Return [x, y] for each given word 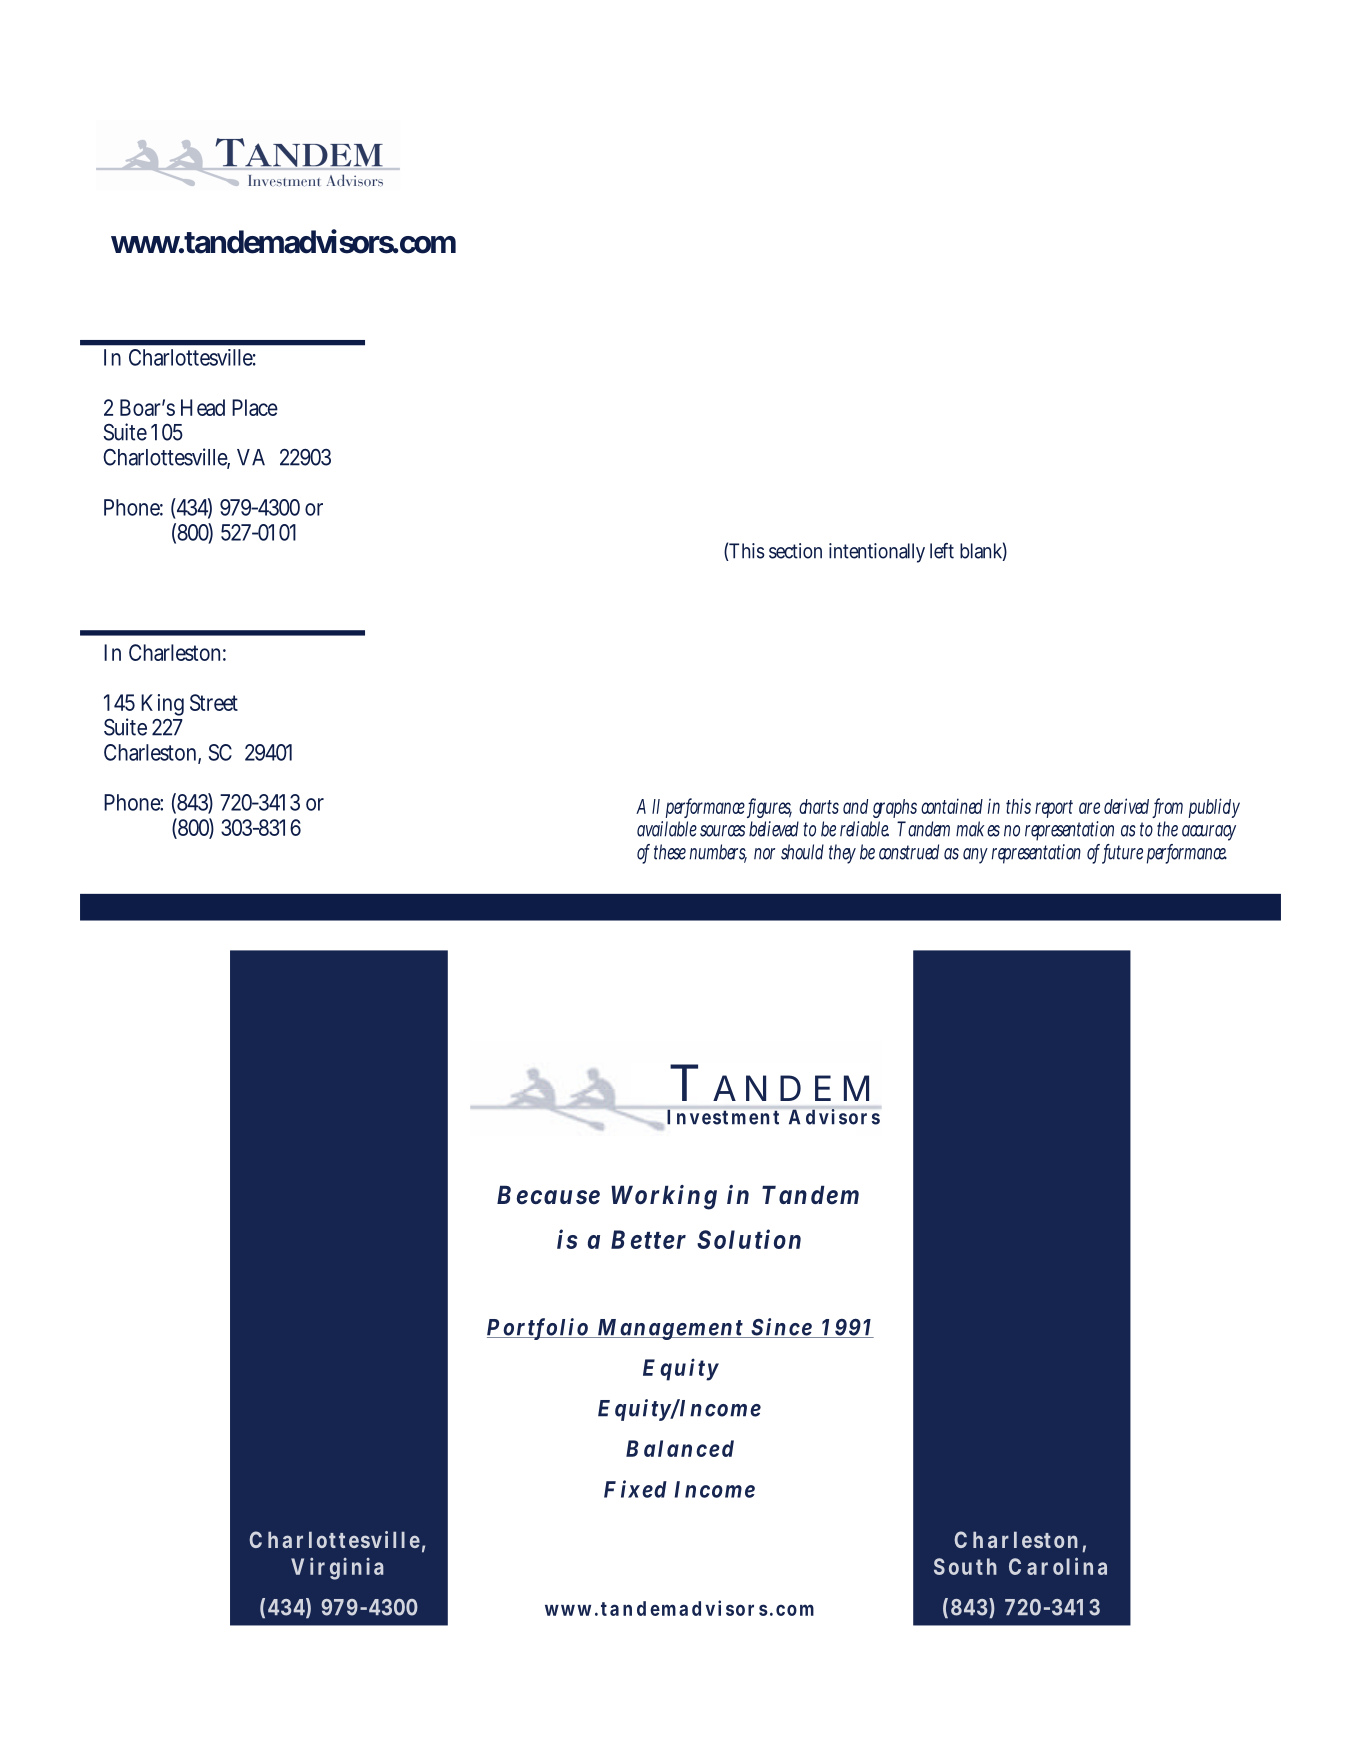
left [942, 551]
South [965, 1566]
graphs [897, 808]
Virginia [337, 1568]
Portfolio [538, 1329]
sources [722, 831]
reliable [864, 829]
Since [781, 1328]
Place [255, 407]
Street [214, 702]
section [795, 551]
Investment [723, 1117]
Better [648, 1239]
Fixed [635, 1489]
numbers [718, 853]
